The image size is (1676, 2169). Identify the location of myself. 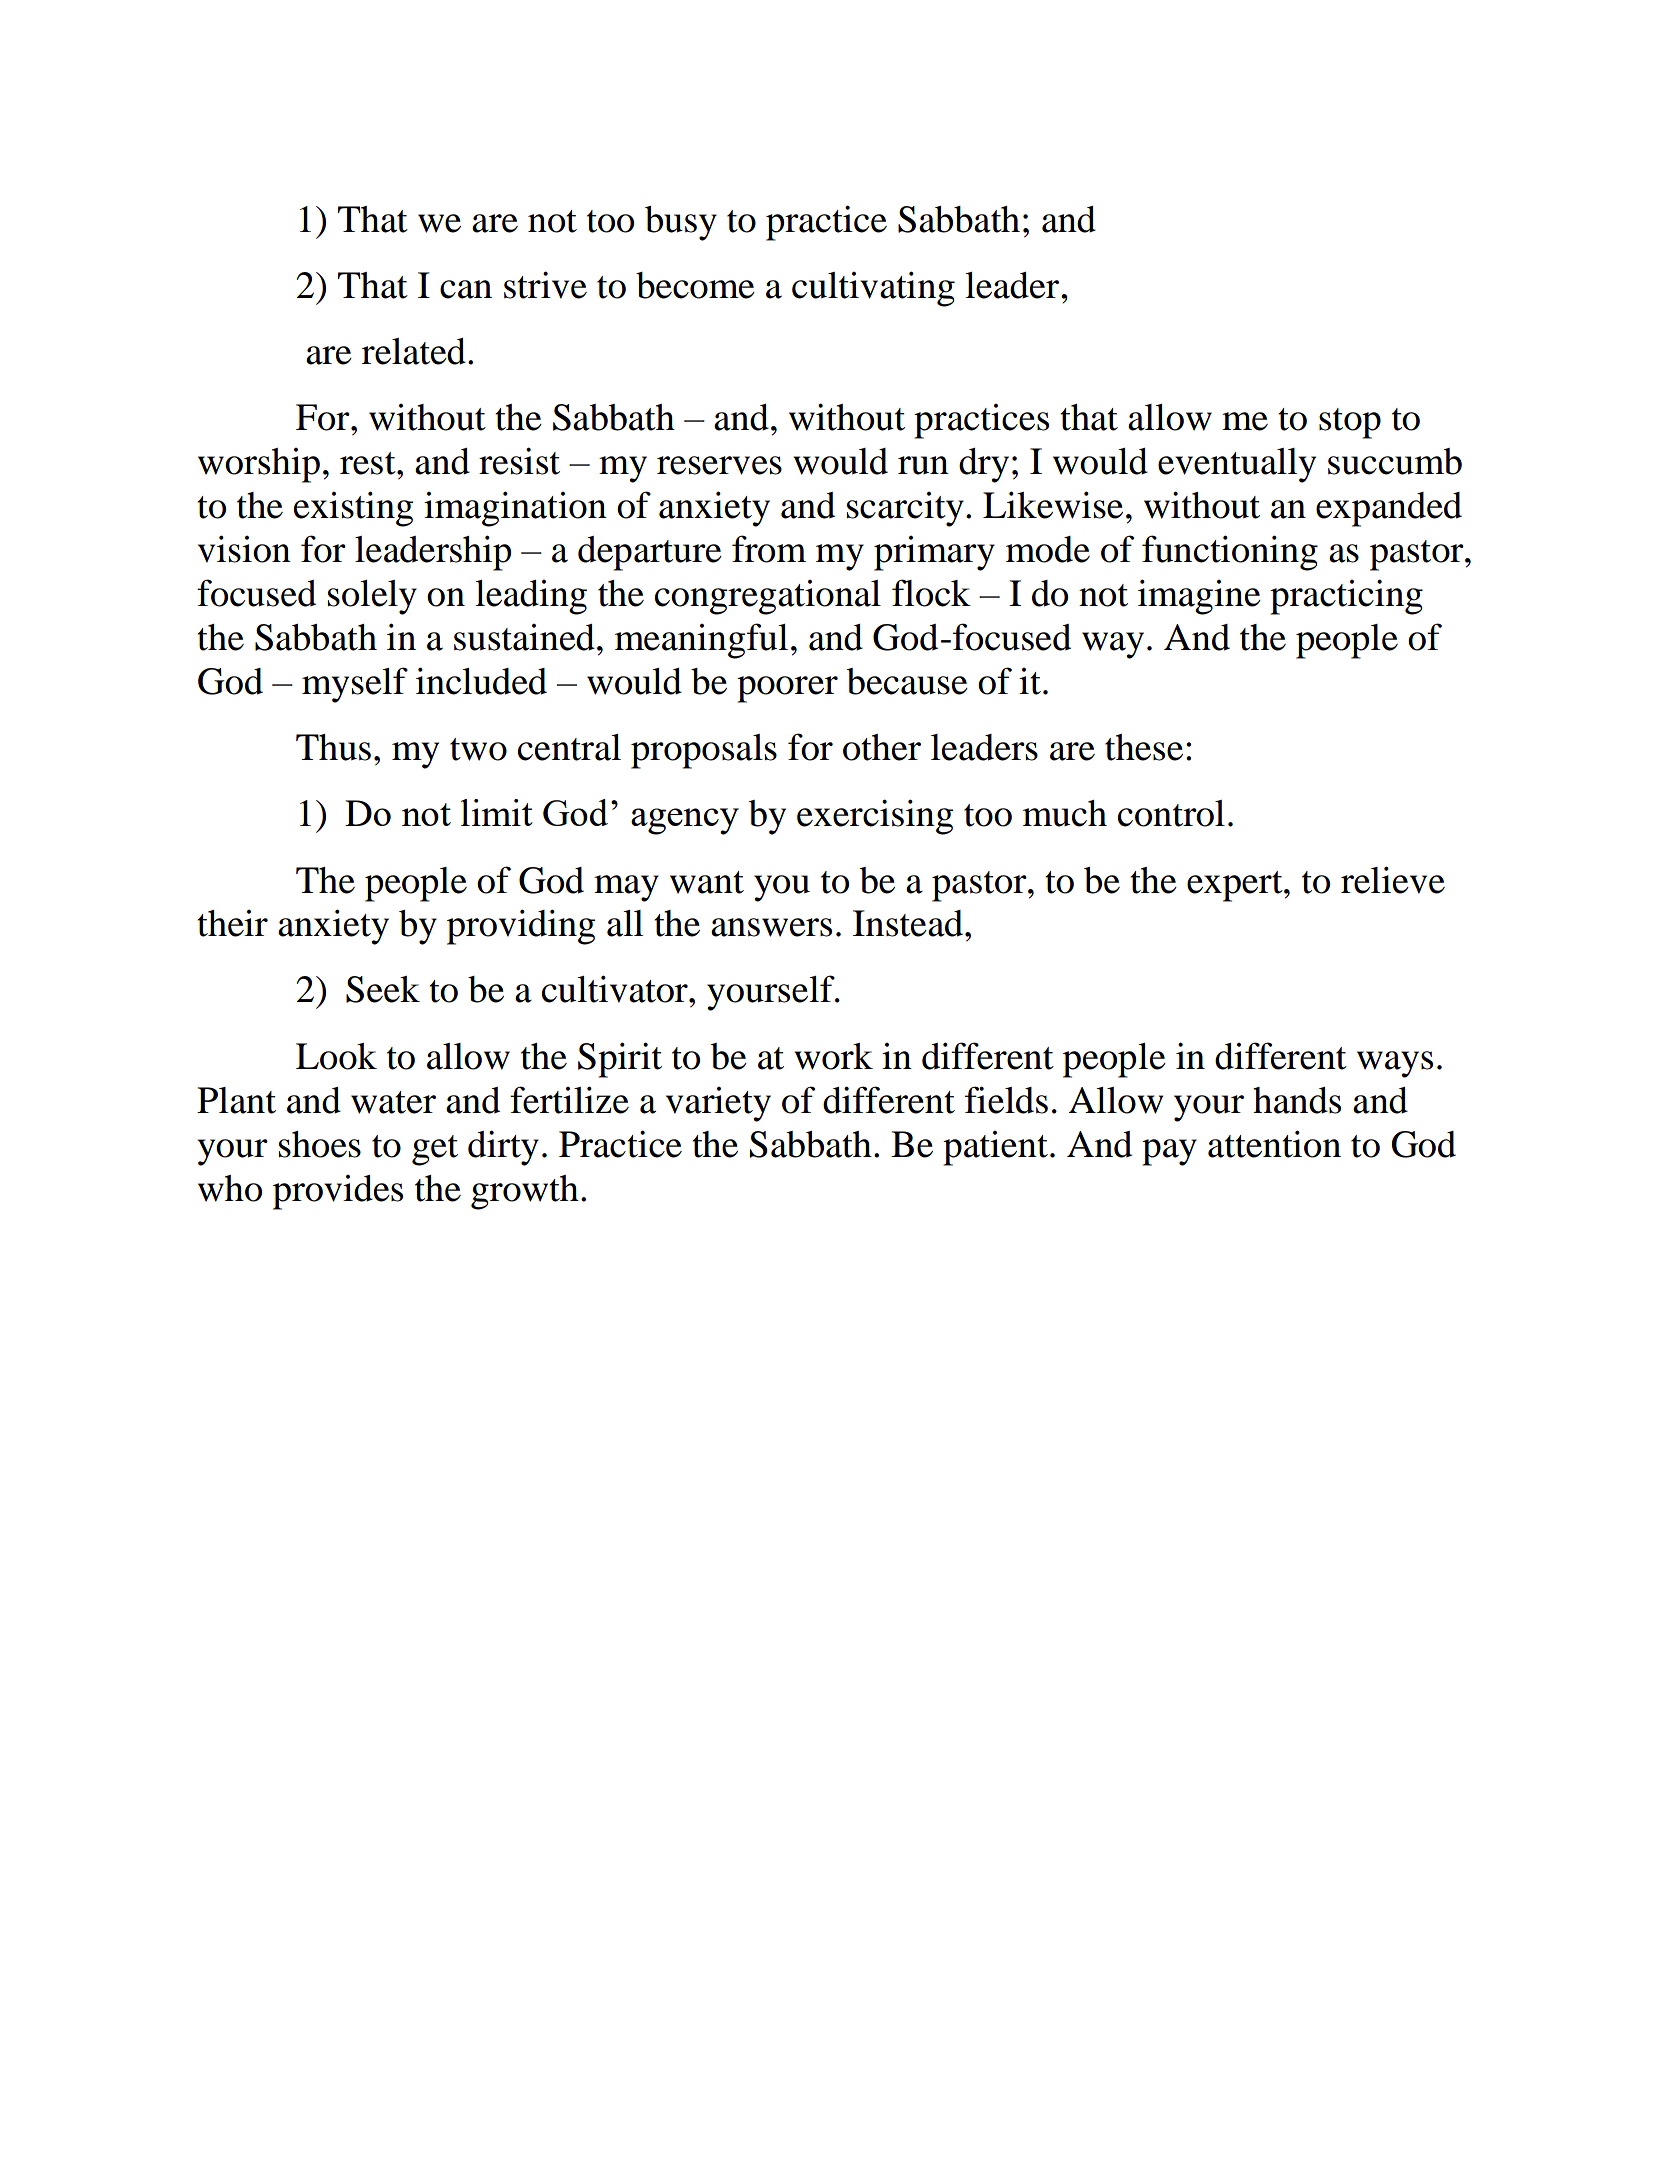
(355, 685).
